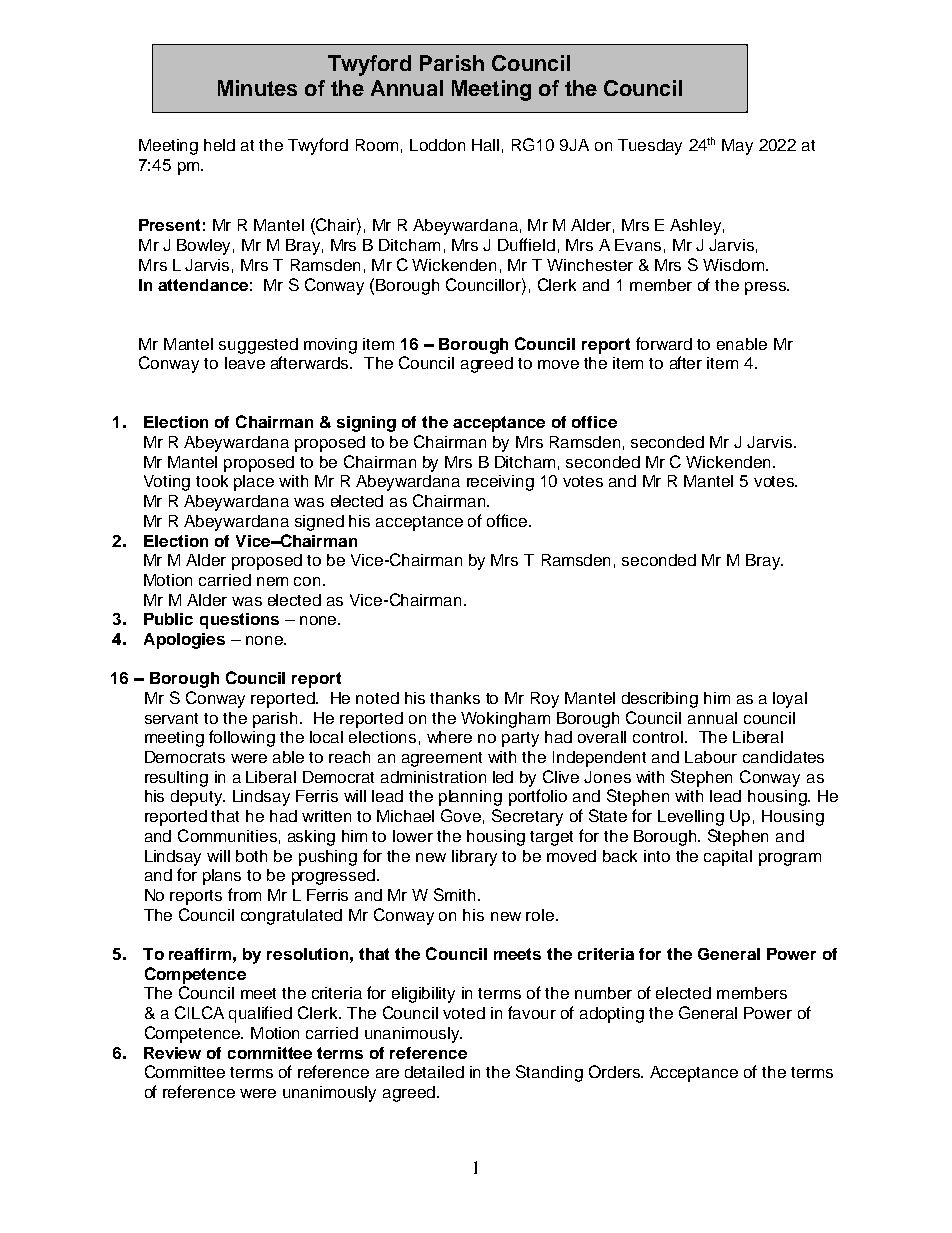 Image resolution: width=952 pixels, height=1233 pixels. I want to click on Winchester, so click(590, 265).
